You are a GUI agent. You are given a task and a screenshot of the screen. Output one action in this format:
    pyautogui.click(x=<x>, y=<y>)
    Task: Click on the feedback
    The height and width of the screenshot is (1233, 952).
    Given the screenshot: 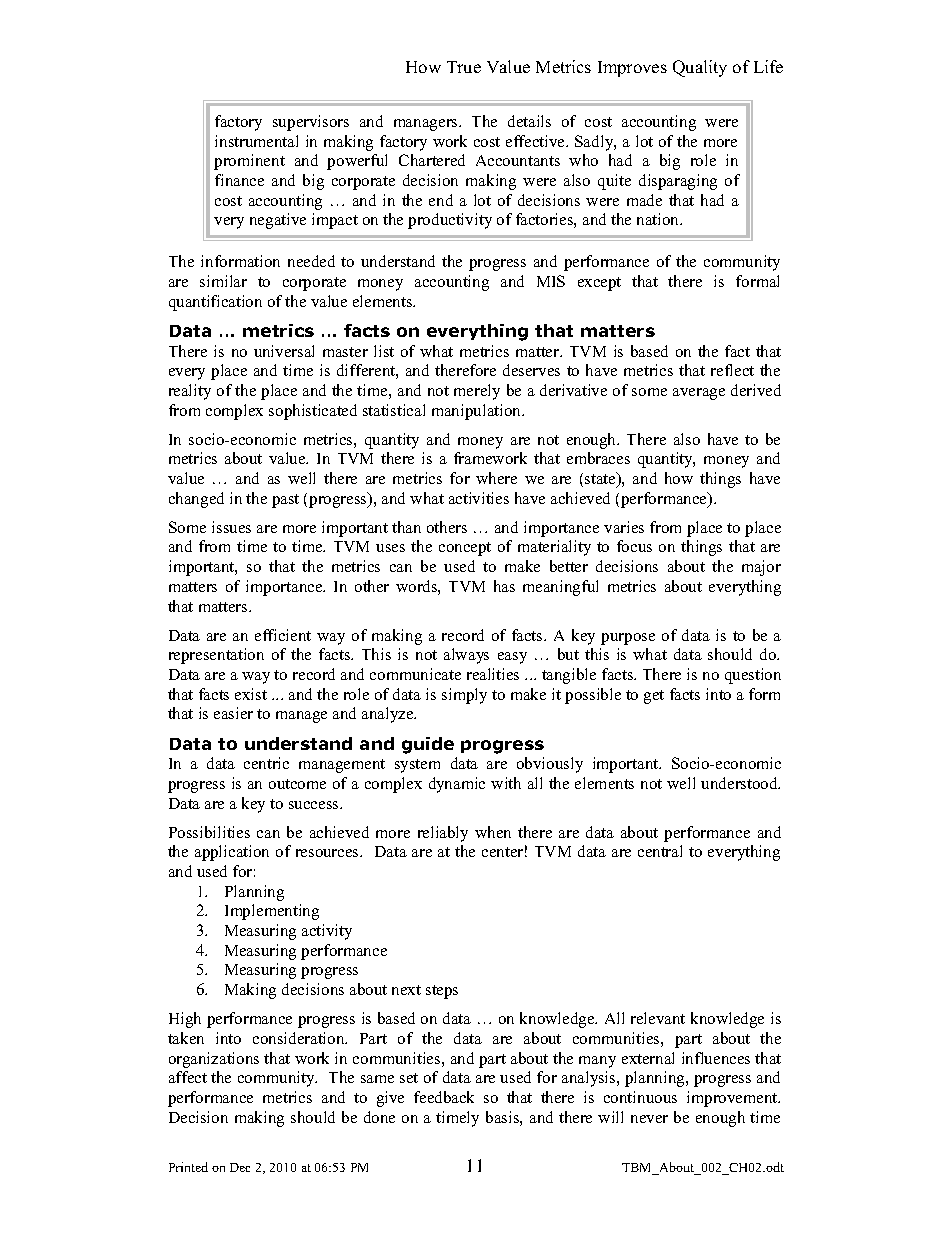 What is the action you would take?
    pyautogui.click(x=444, y=1097)
